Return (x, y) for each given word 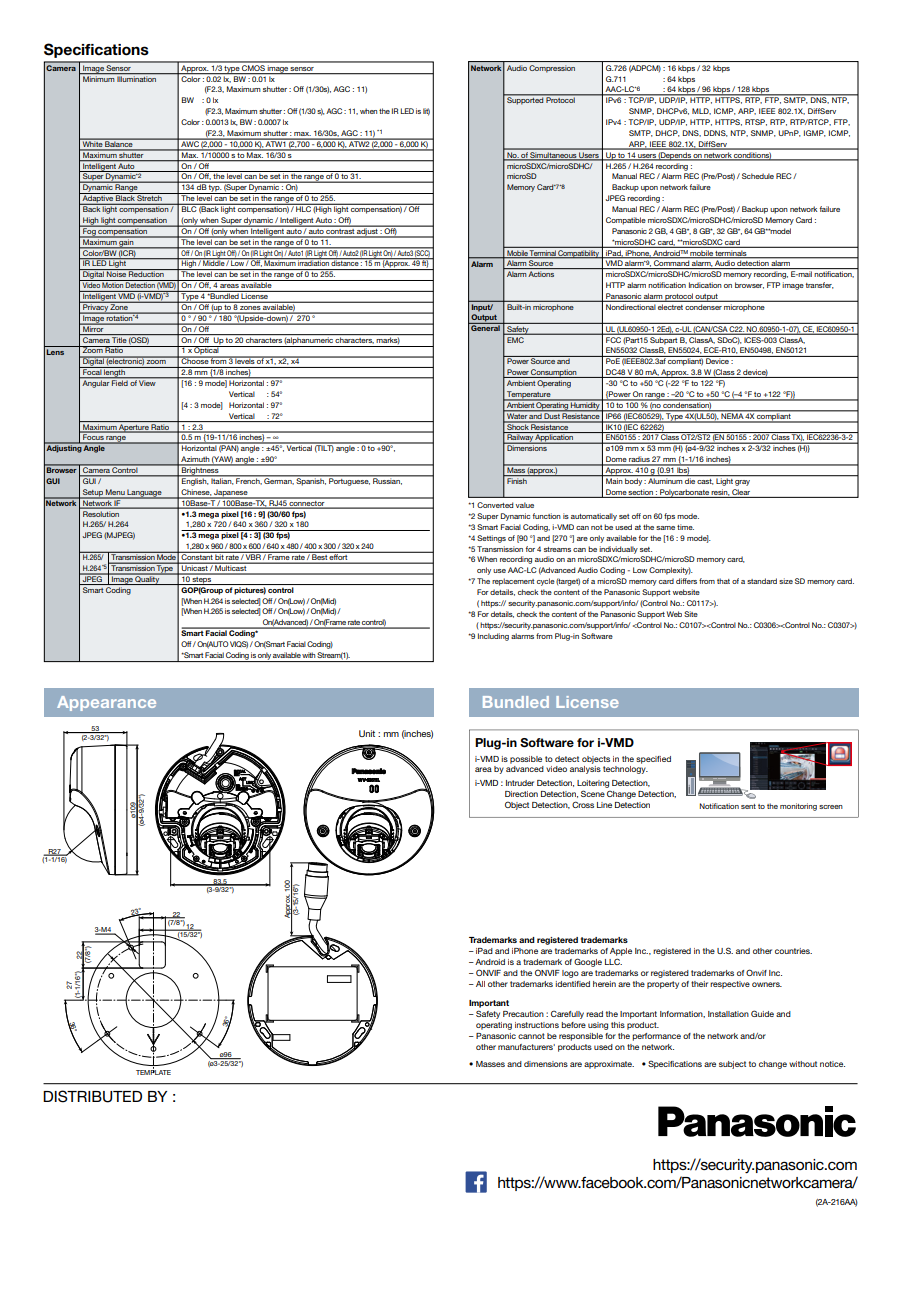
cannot (531, 1036)
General (485, 327)
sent (748, 806)
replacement (513, 582)
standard (762, 581)
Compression (552, 69)
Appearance (106, 703)
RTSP (756, 122)
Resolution (101, 514)
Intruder (520, 783)
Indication (705, 285)
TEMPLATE (153, 1071)
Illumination (137, 78)
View (148, 382)
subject (732, 1065)
